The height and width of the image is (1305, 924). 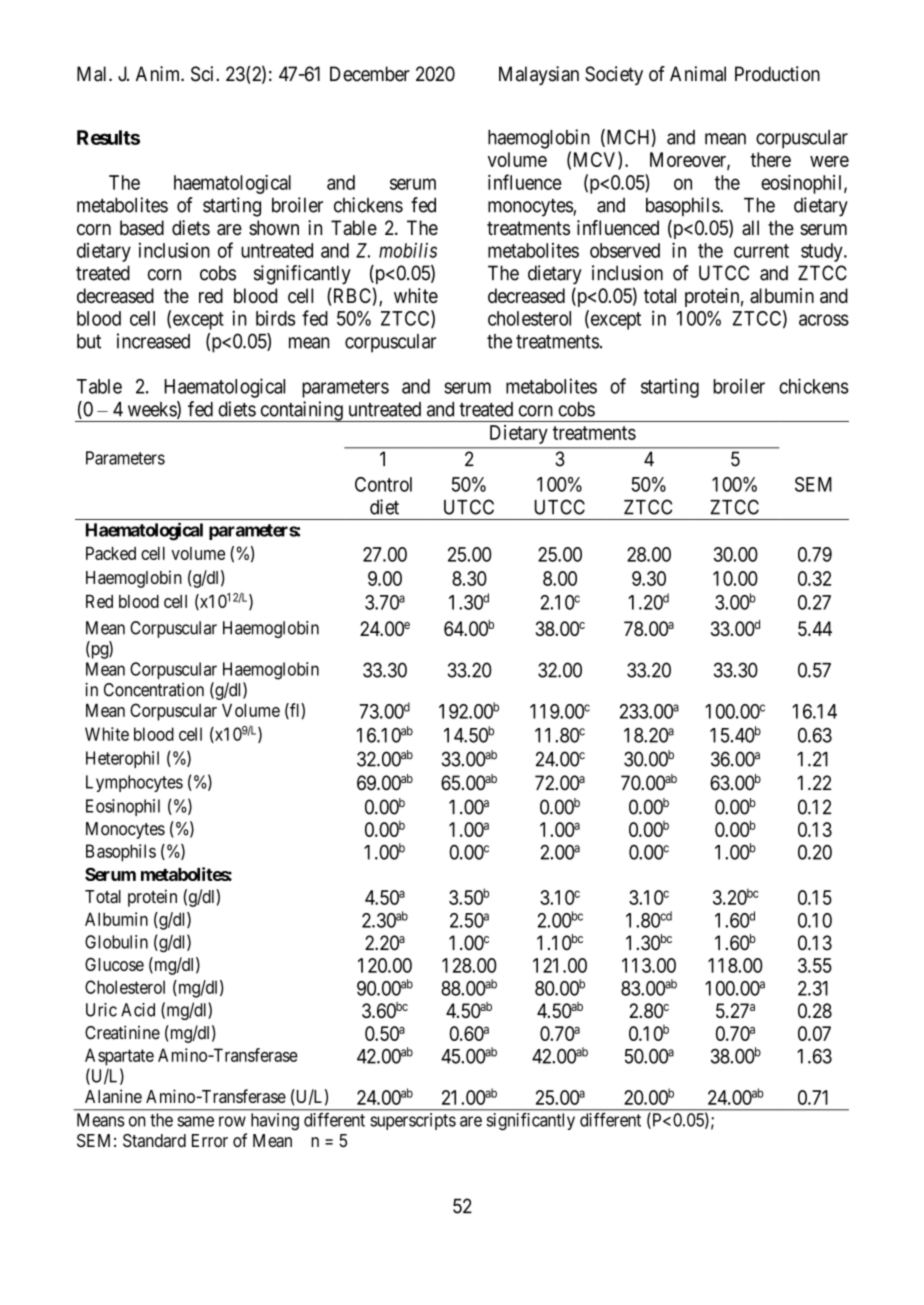 I want to click on Control, so click(x=383, y=484).
